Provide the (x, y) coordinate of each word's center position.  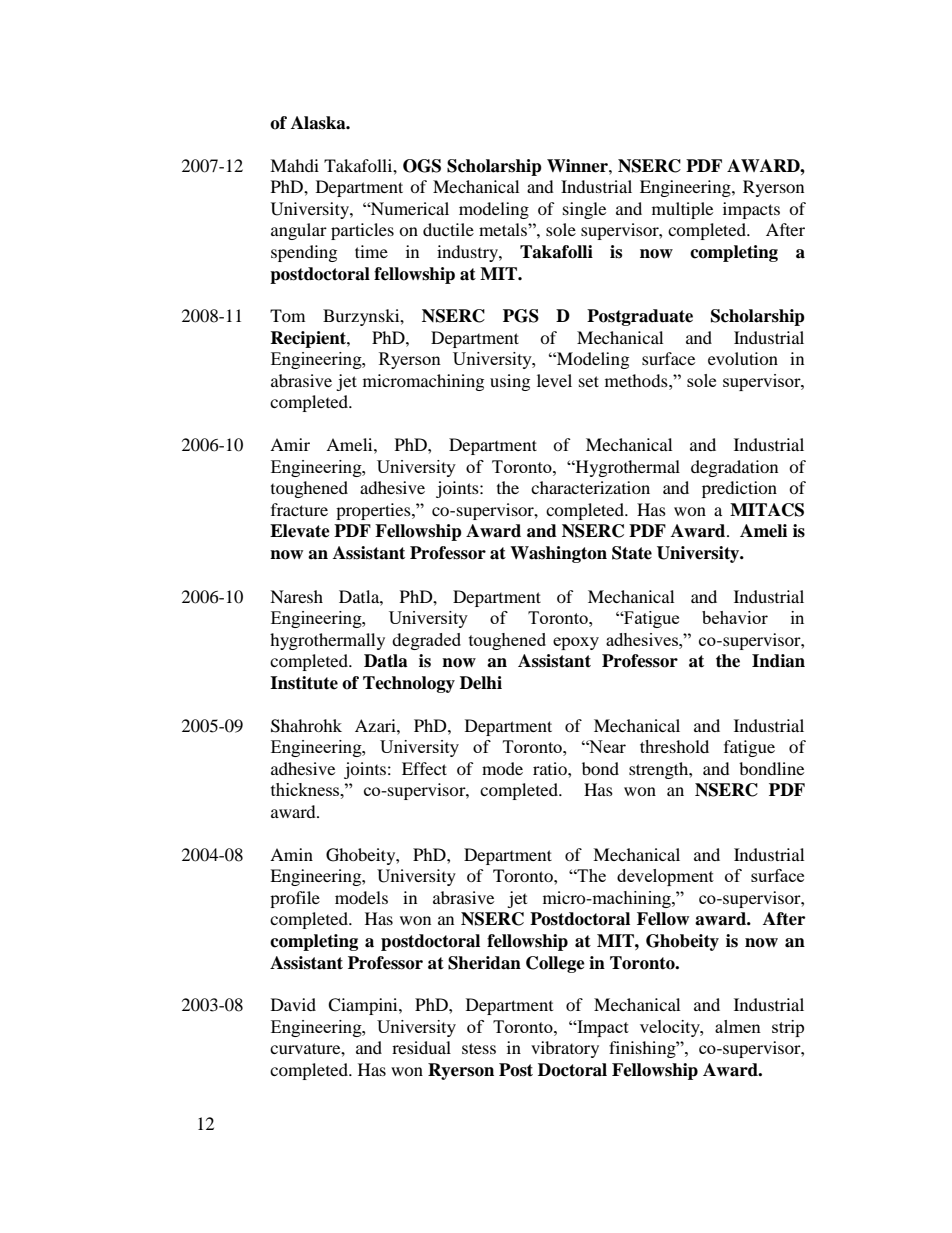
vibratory (565, 1049)
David (293, 1004)
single (584, 210)
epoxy (576, 643)
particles (362, 231)
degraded (426, 641)
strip (788, 1028)
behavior (735, 617)
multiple (682, 210)
